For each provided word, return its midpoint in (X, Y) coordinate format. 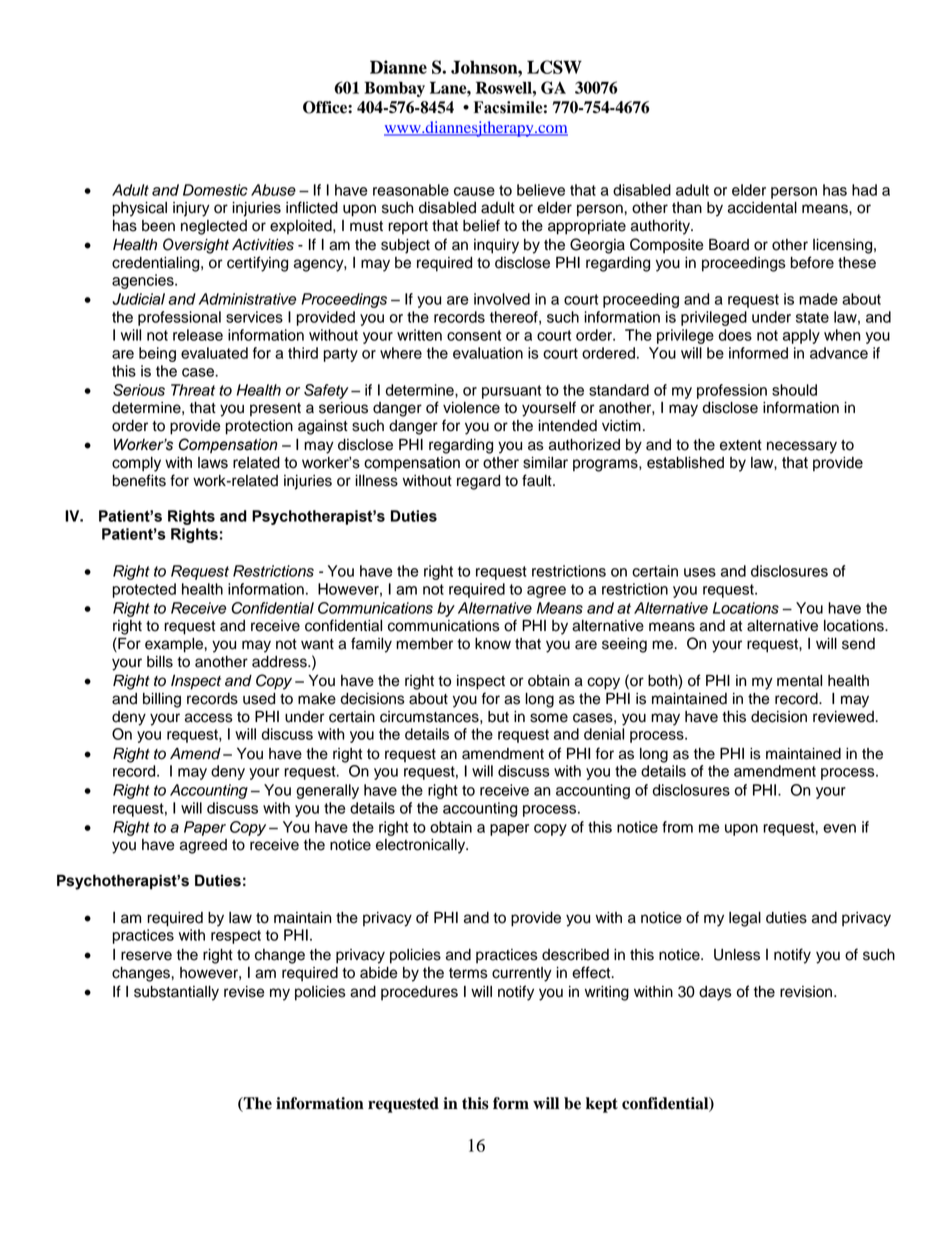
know (493, 644)
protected (144, 590)
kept (602, 1105)
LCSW (554, 67)
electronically (422, 846)
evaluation (488, 353)
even (839, 828)
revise (244, 992)
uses (700, 572)
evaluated (214, 353)
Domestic (215, 190)
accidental (762, 208)
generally (327, 791)
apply (801, 336)
